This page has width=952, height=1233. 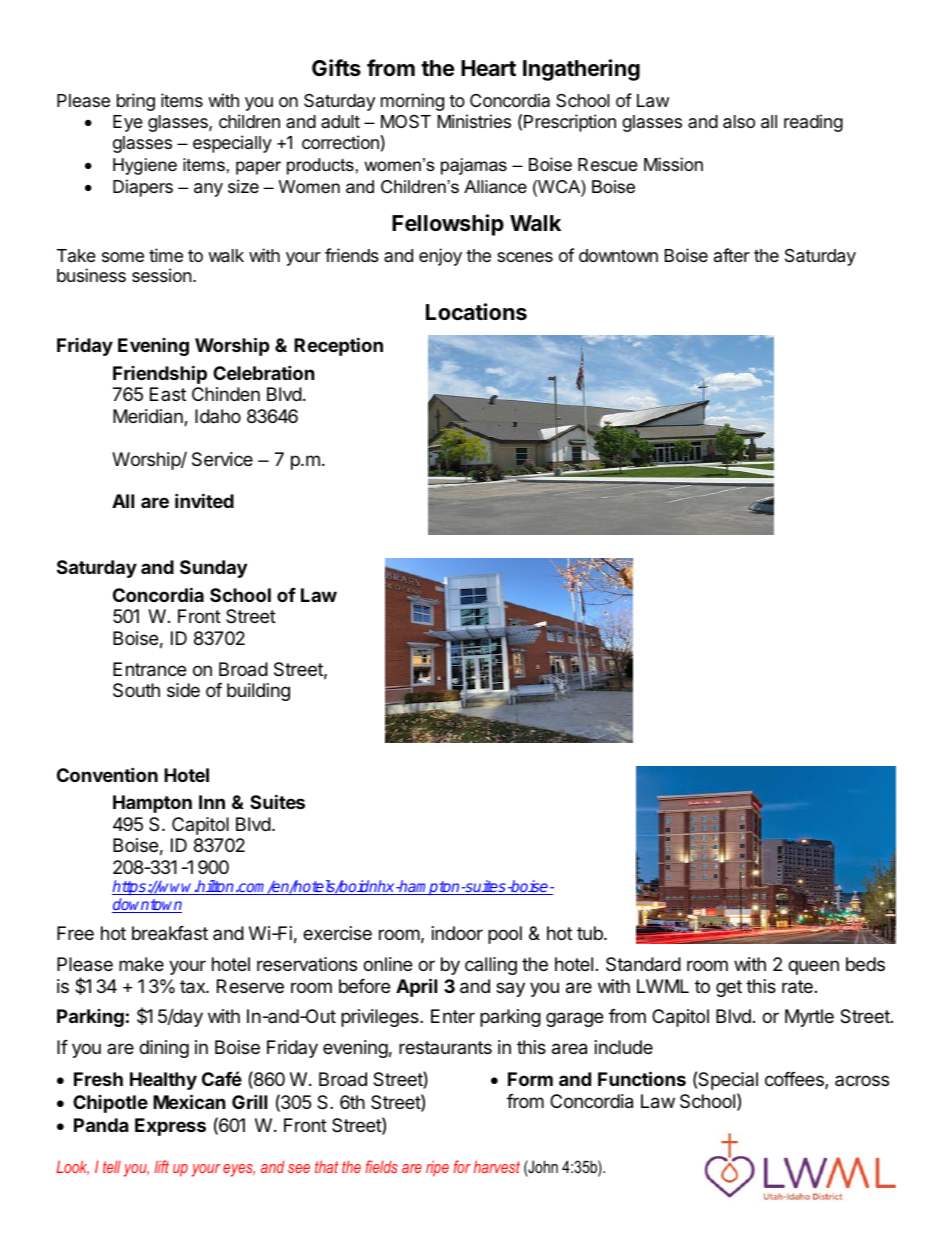 What do you see at coordinates (170, 933) in the page?
I see `breakfast` at bounding box center [170, 933].
